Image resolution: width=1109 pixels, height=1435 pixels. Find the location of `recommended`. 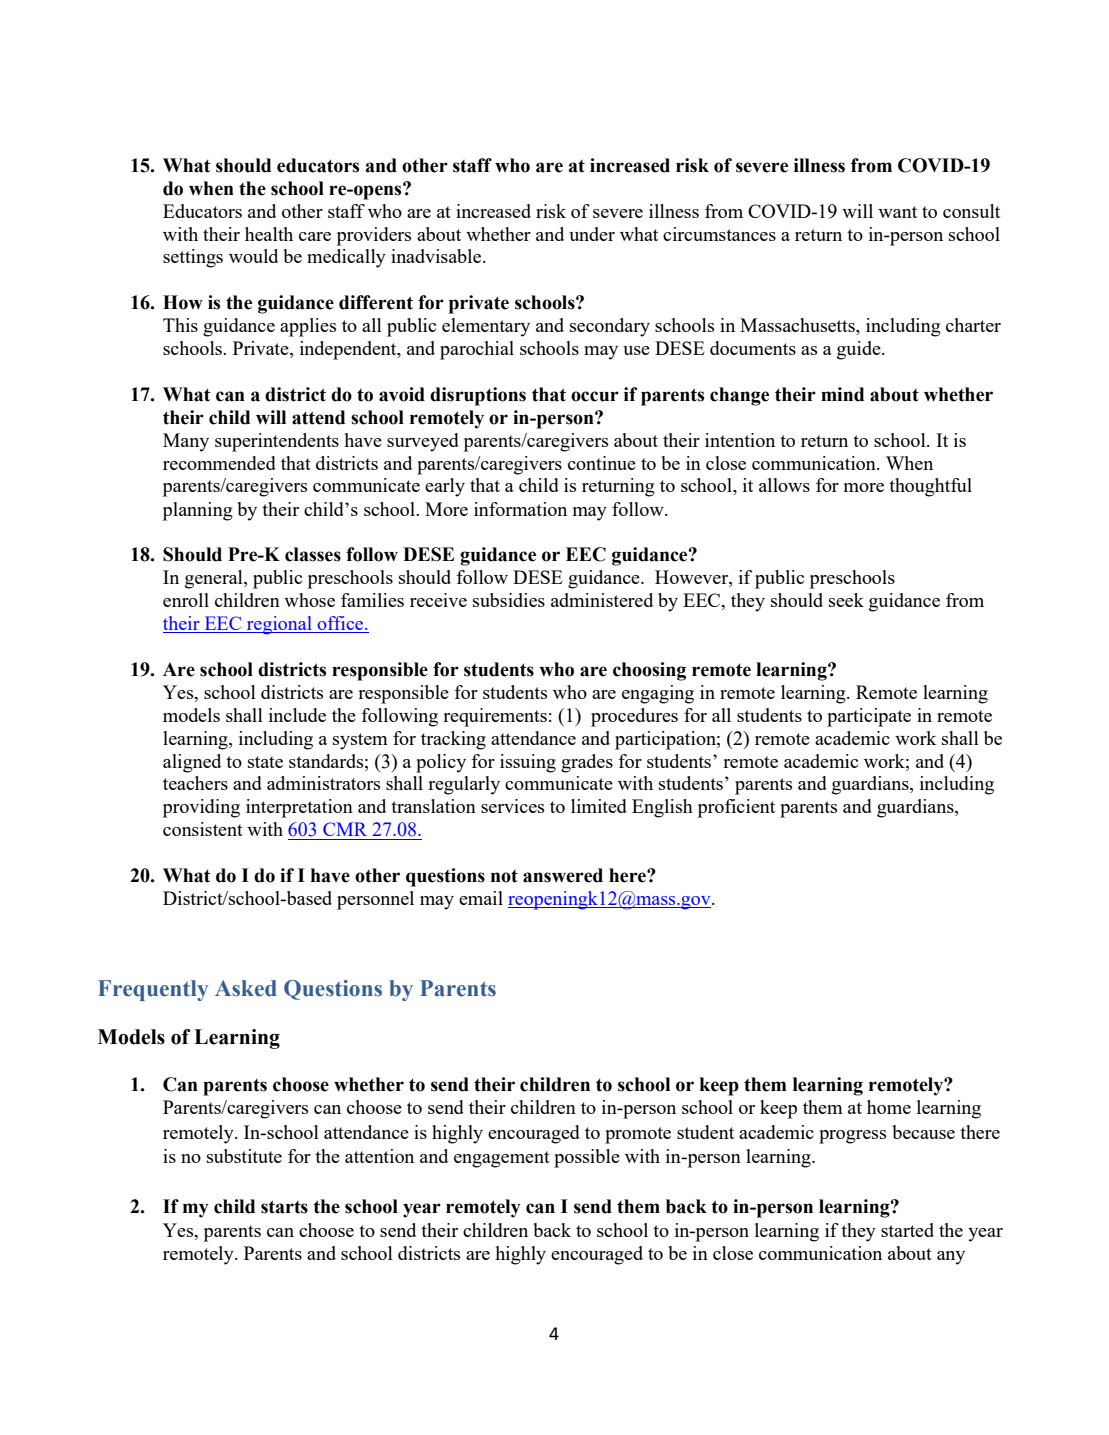

recommended is located at coordinates (219, 463).
